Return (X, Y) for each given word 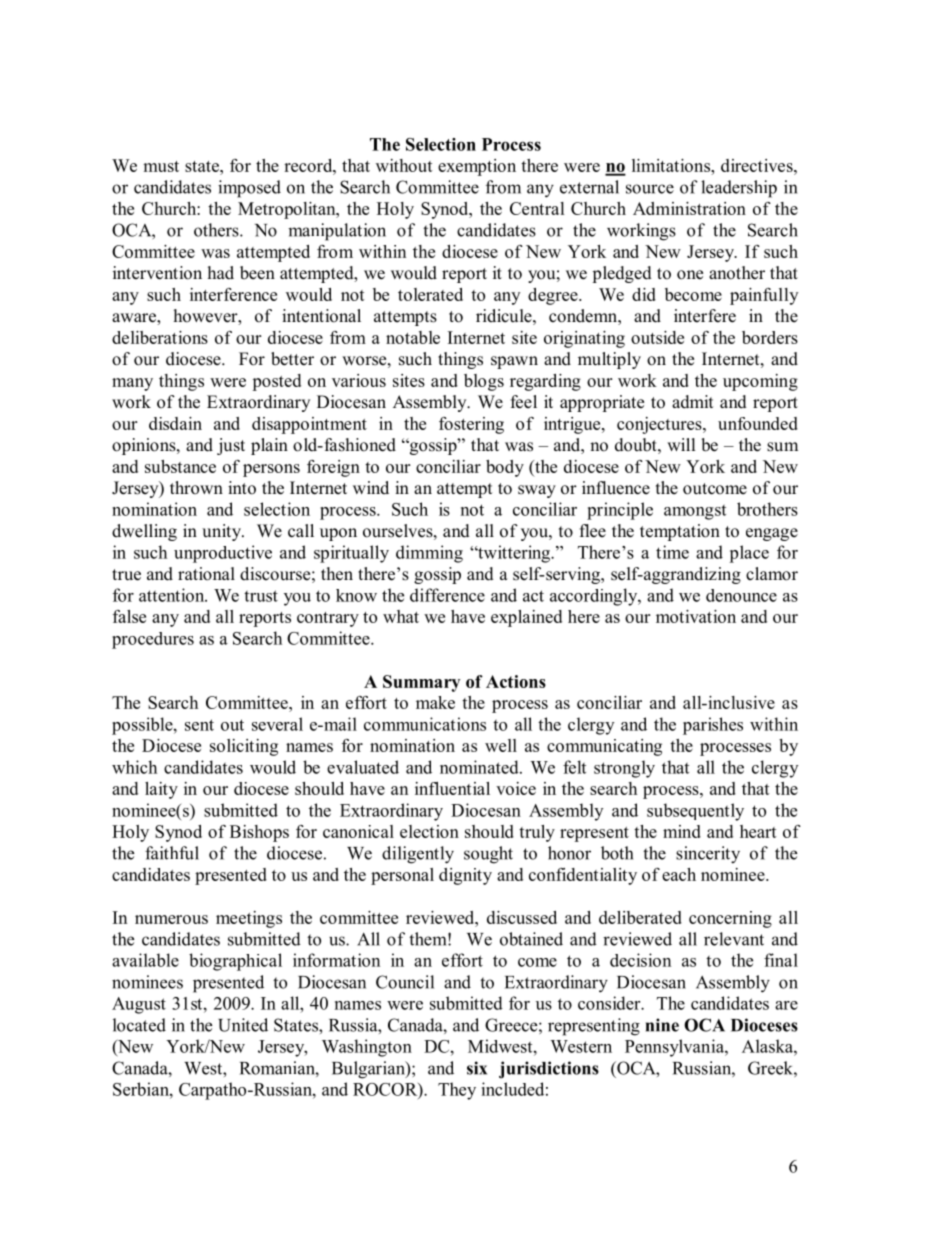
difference (447, 595)
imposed (249, 189)
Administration (689, 208)
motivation (696, 616)
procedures (153, 640)
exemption (477, 167)
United (243, 1025)
